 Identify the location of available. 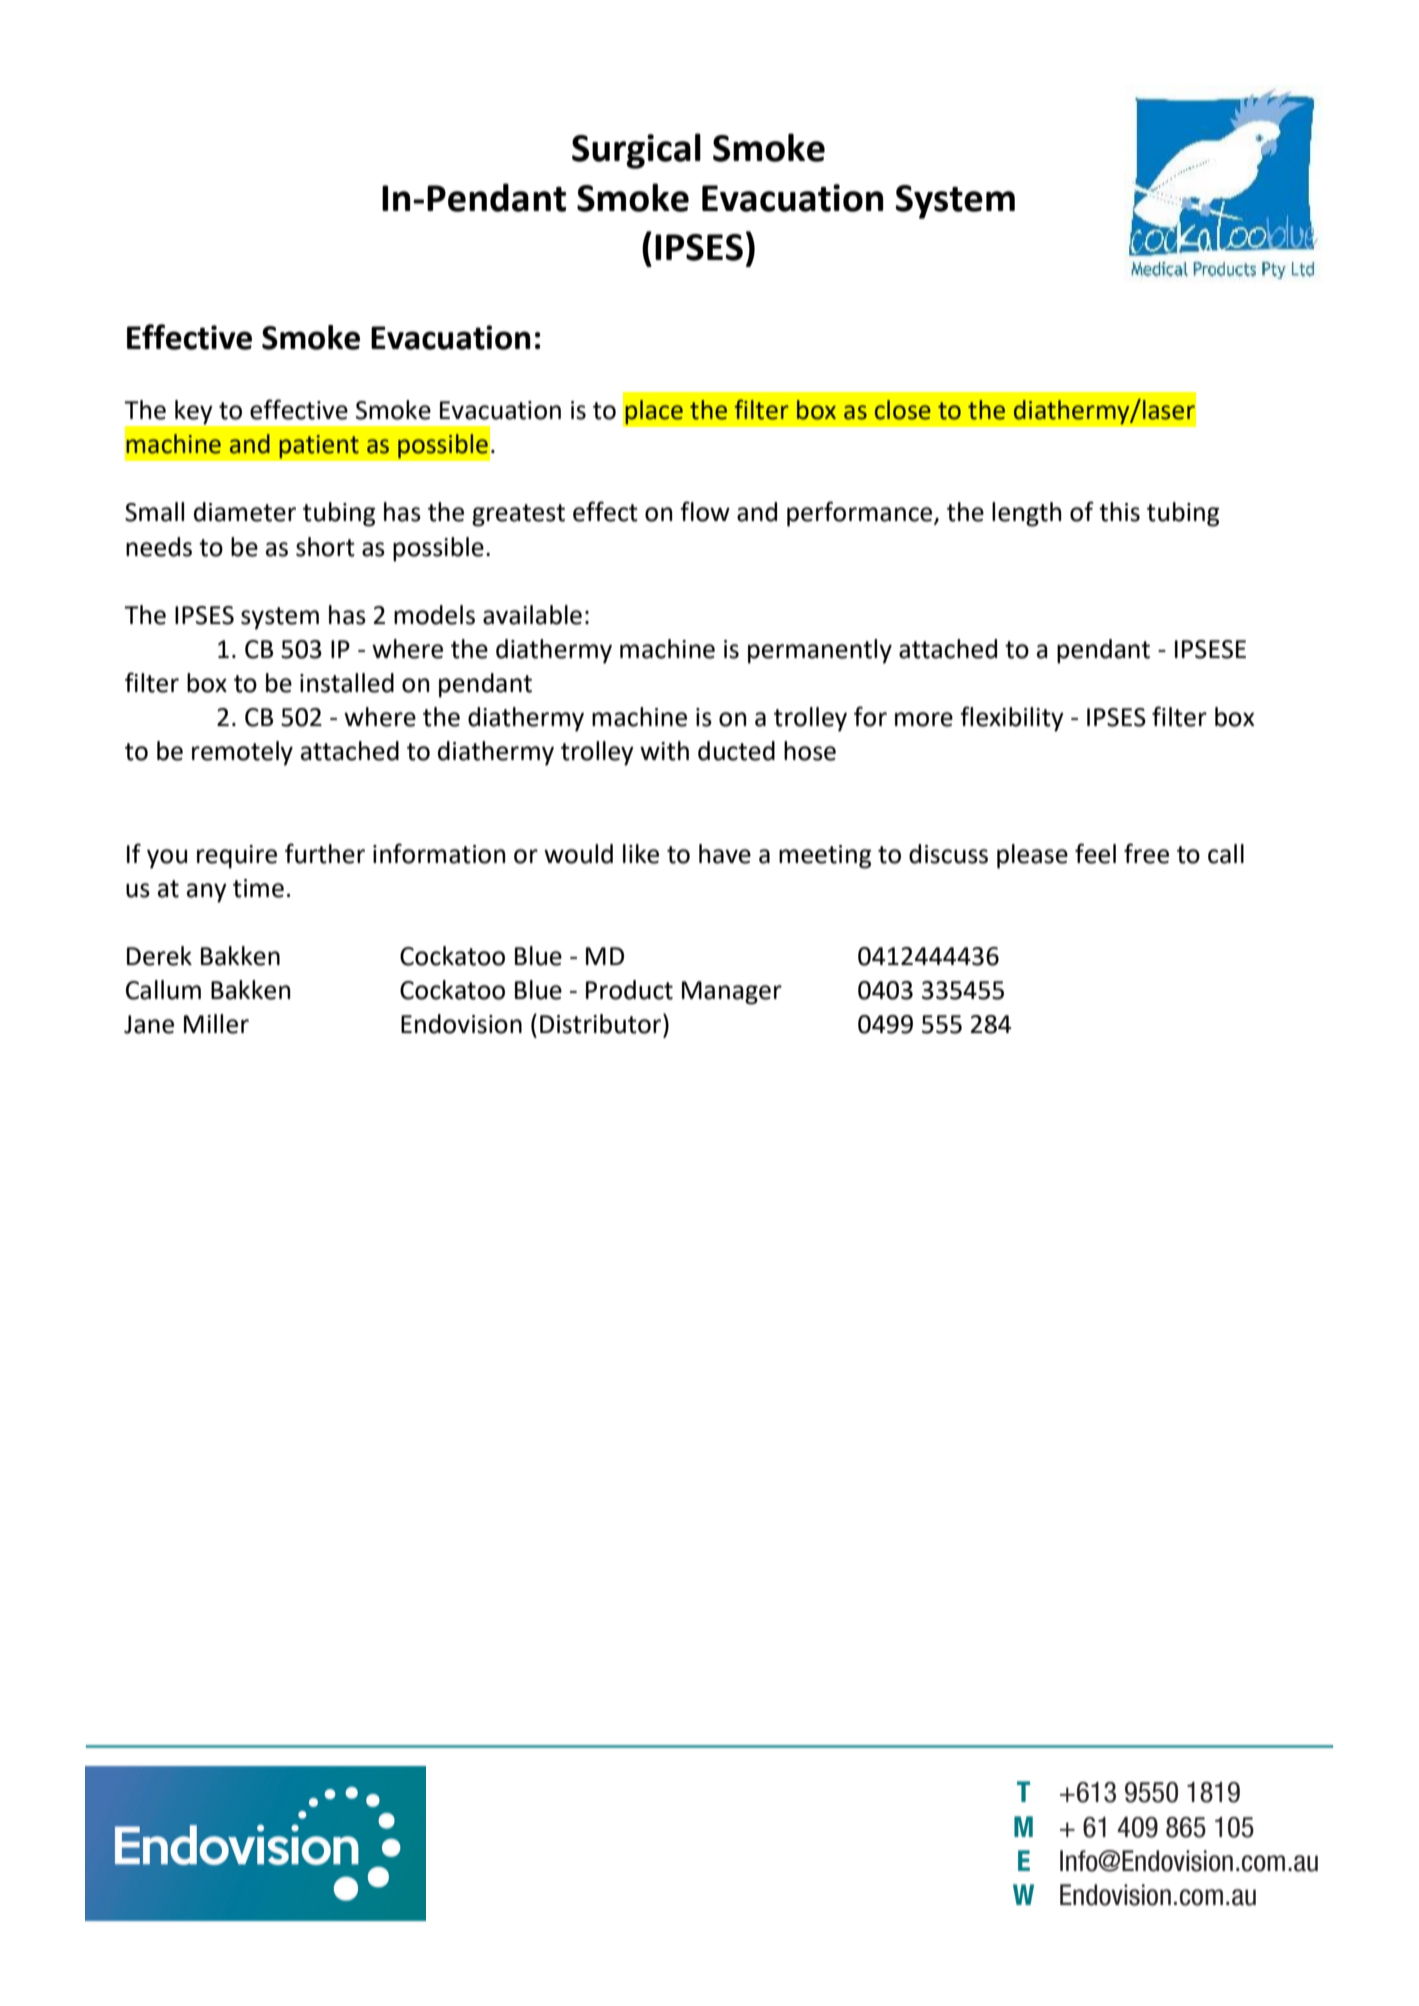
(532, 615).
